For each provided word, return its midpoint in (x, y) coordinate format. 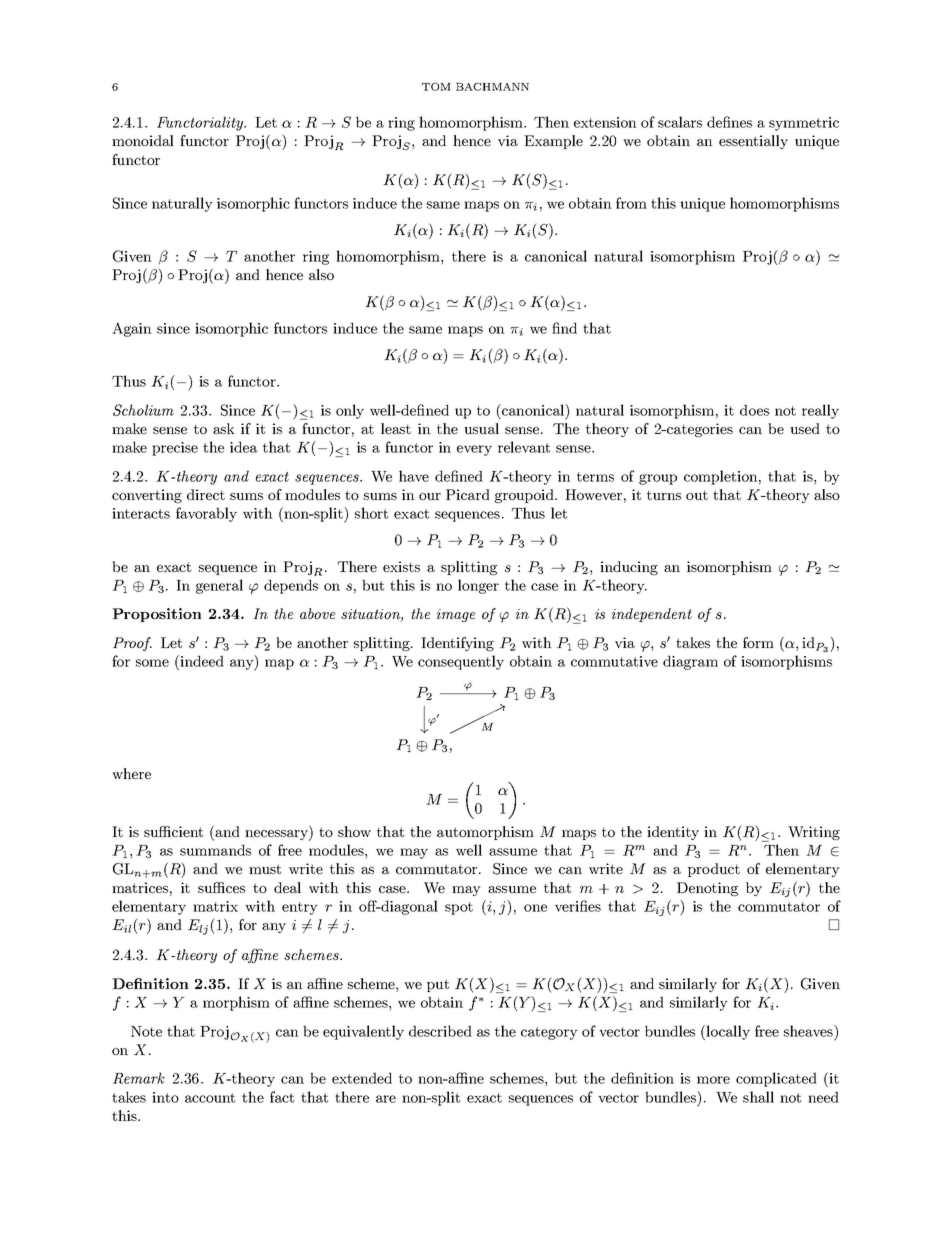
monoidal (143, 140)
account (210, 1098)
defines (729, 122)
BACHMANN (492, 87)
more (713, 1080)
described (440, 1031)
